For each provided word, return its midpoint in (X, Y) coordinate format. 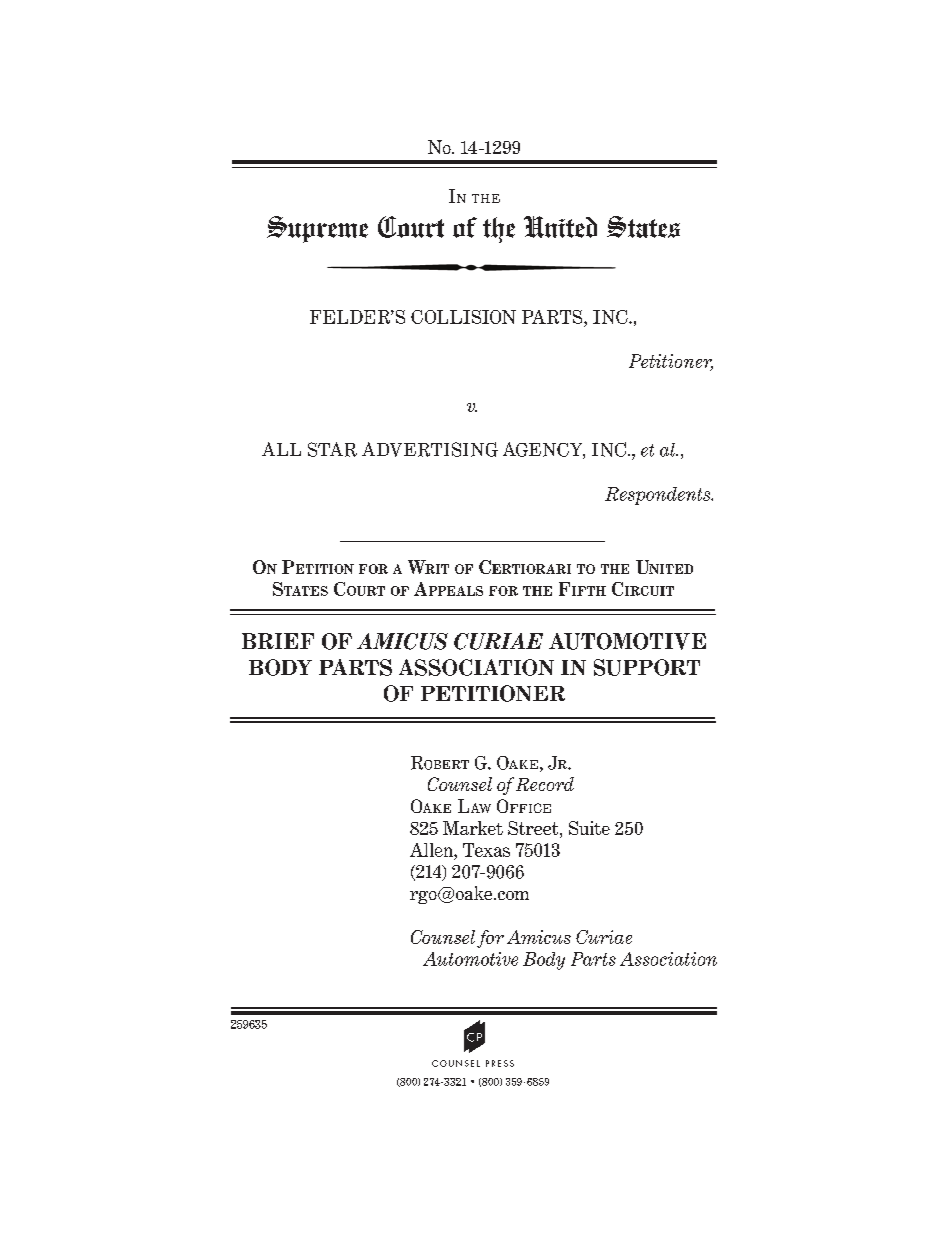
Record (545, 784)
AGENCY (544, 450)
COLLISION (463, 317)
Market (473, 828)
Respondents (659, 496)
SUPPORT (647, 667)
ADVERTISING (430, 449)
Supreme (317, 229)
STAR (332, 449)
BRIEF (278, 641)
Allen (432, 850)
